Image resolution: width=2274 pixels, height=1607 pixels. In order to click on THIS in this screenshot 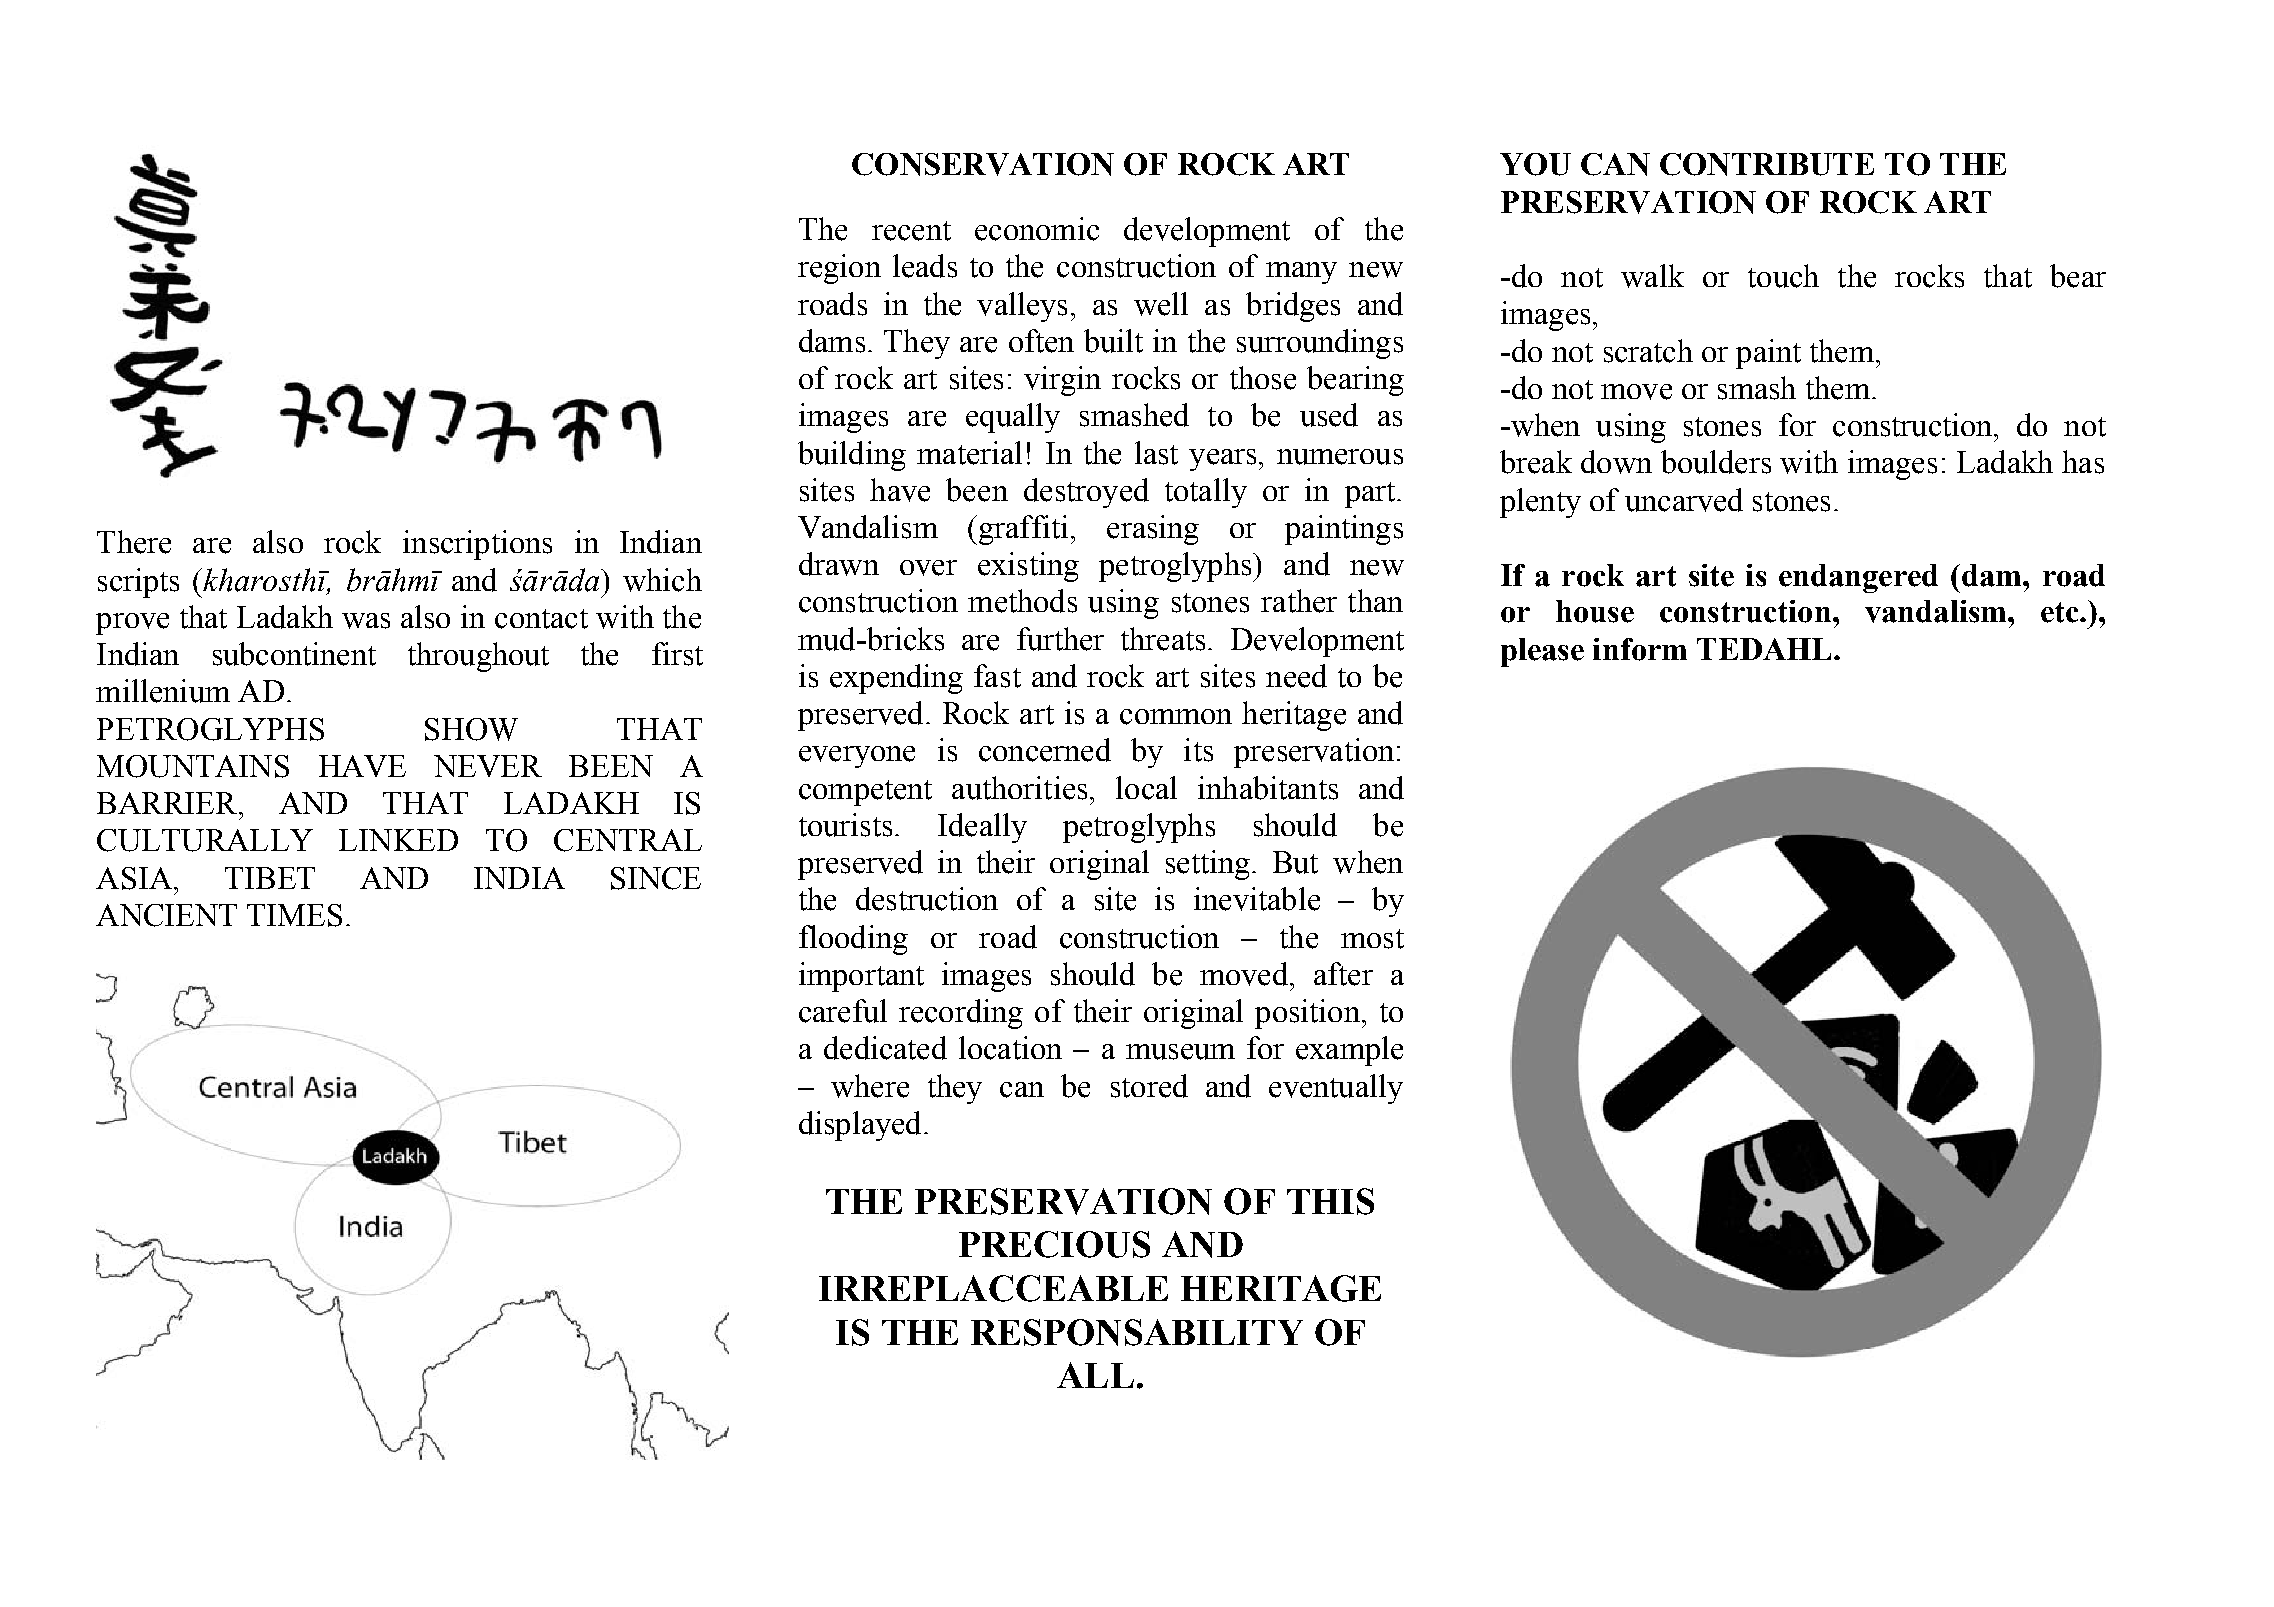, I will do `click(1330, 1201)`.
